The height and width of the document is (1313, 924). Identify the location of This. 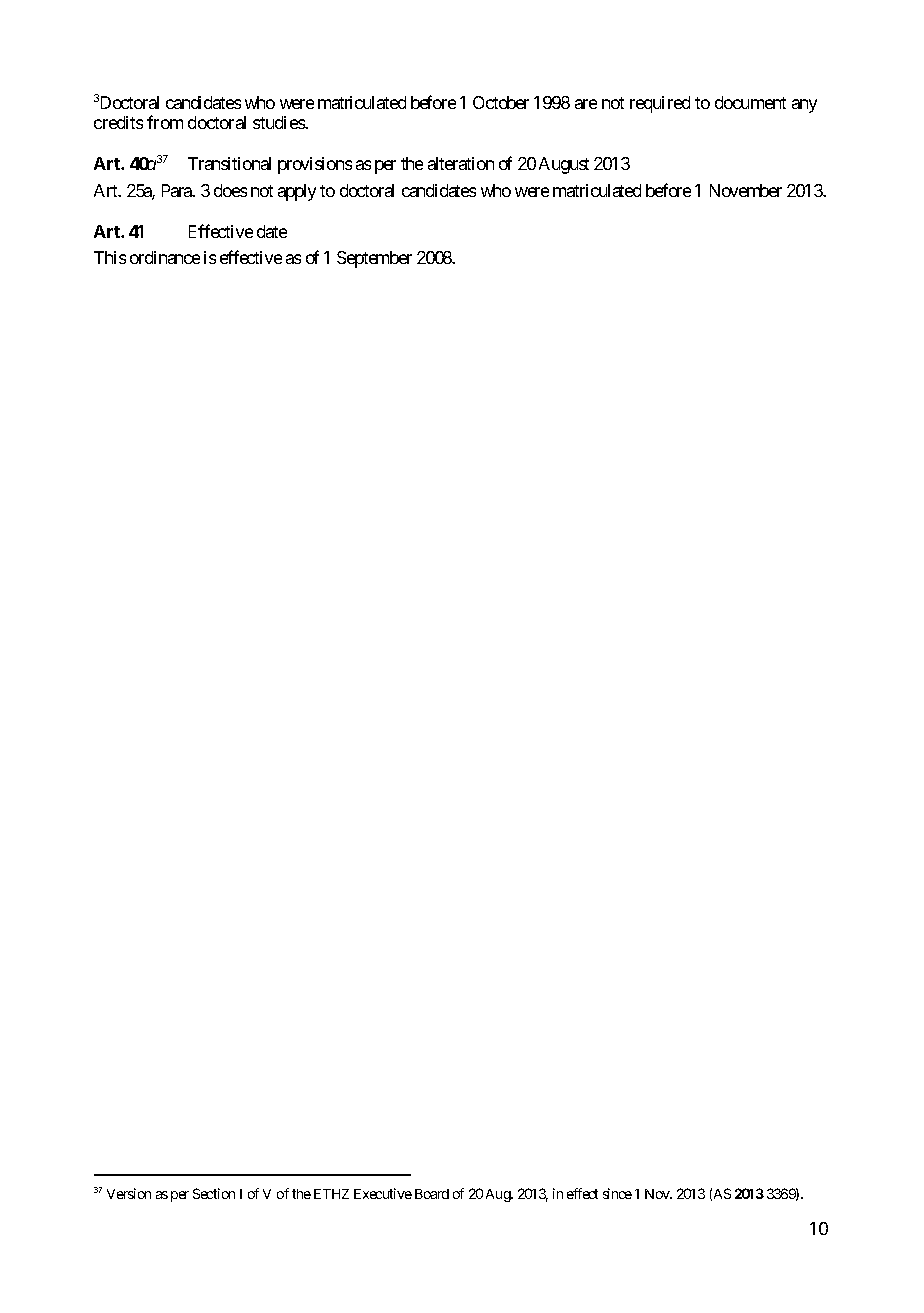
(110, 257).
